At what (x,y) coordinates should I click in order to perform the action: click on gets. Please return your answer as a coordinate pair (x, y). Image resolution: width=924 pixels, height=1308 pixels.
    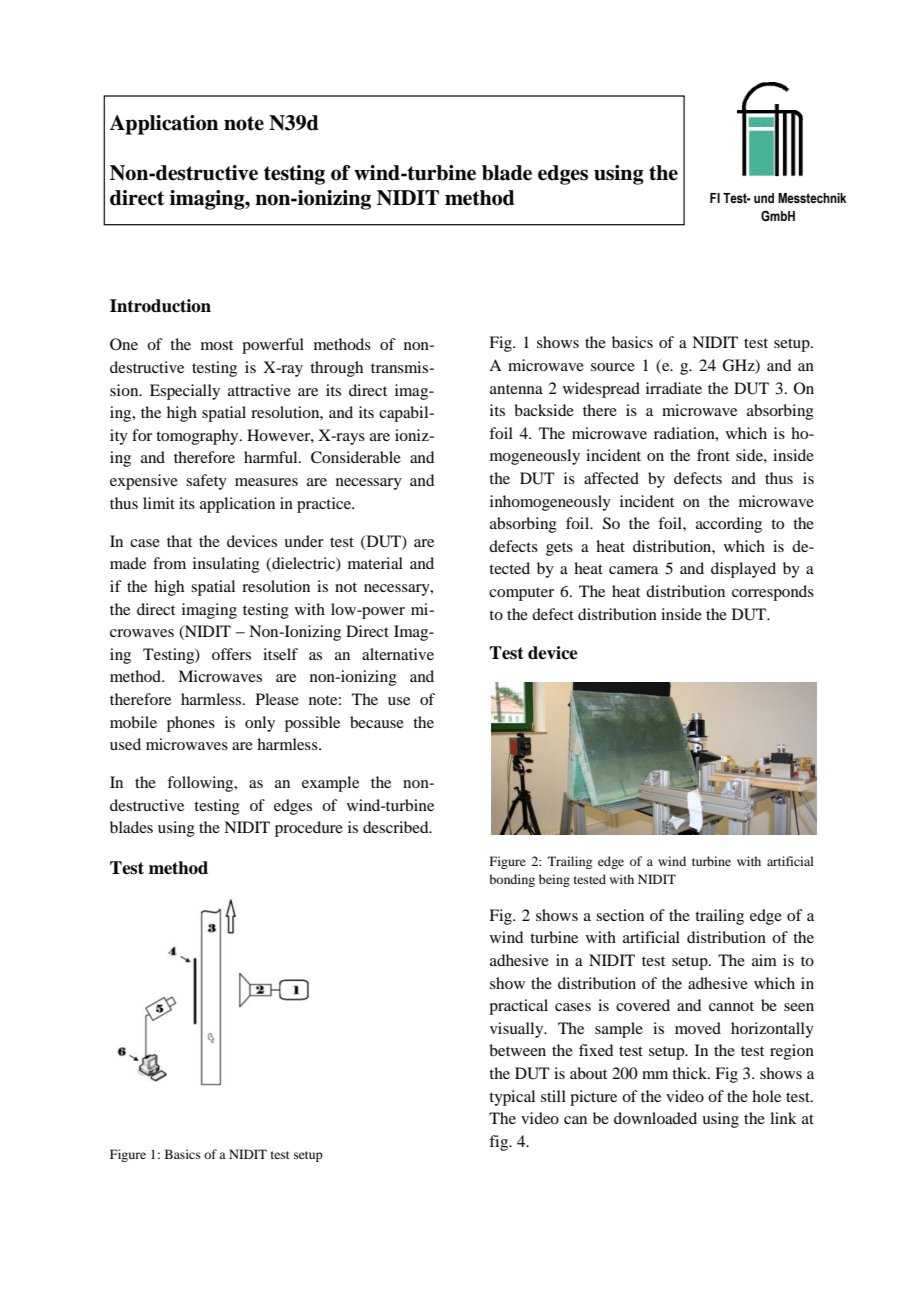
    Looking at the image, I should click on (559, 549).
